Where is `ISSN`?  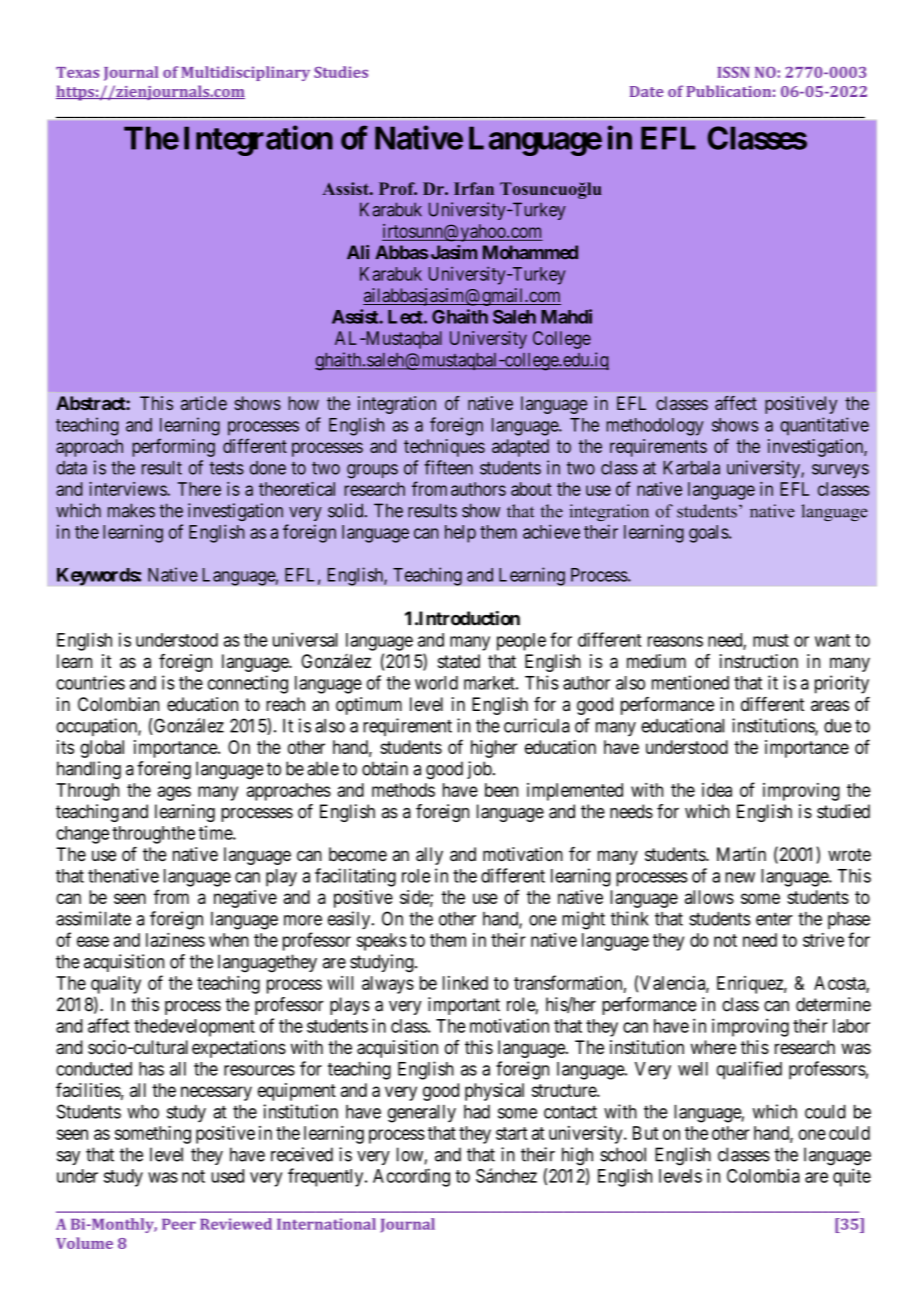
ISSN is located at coordinates (733, 72).
